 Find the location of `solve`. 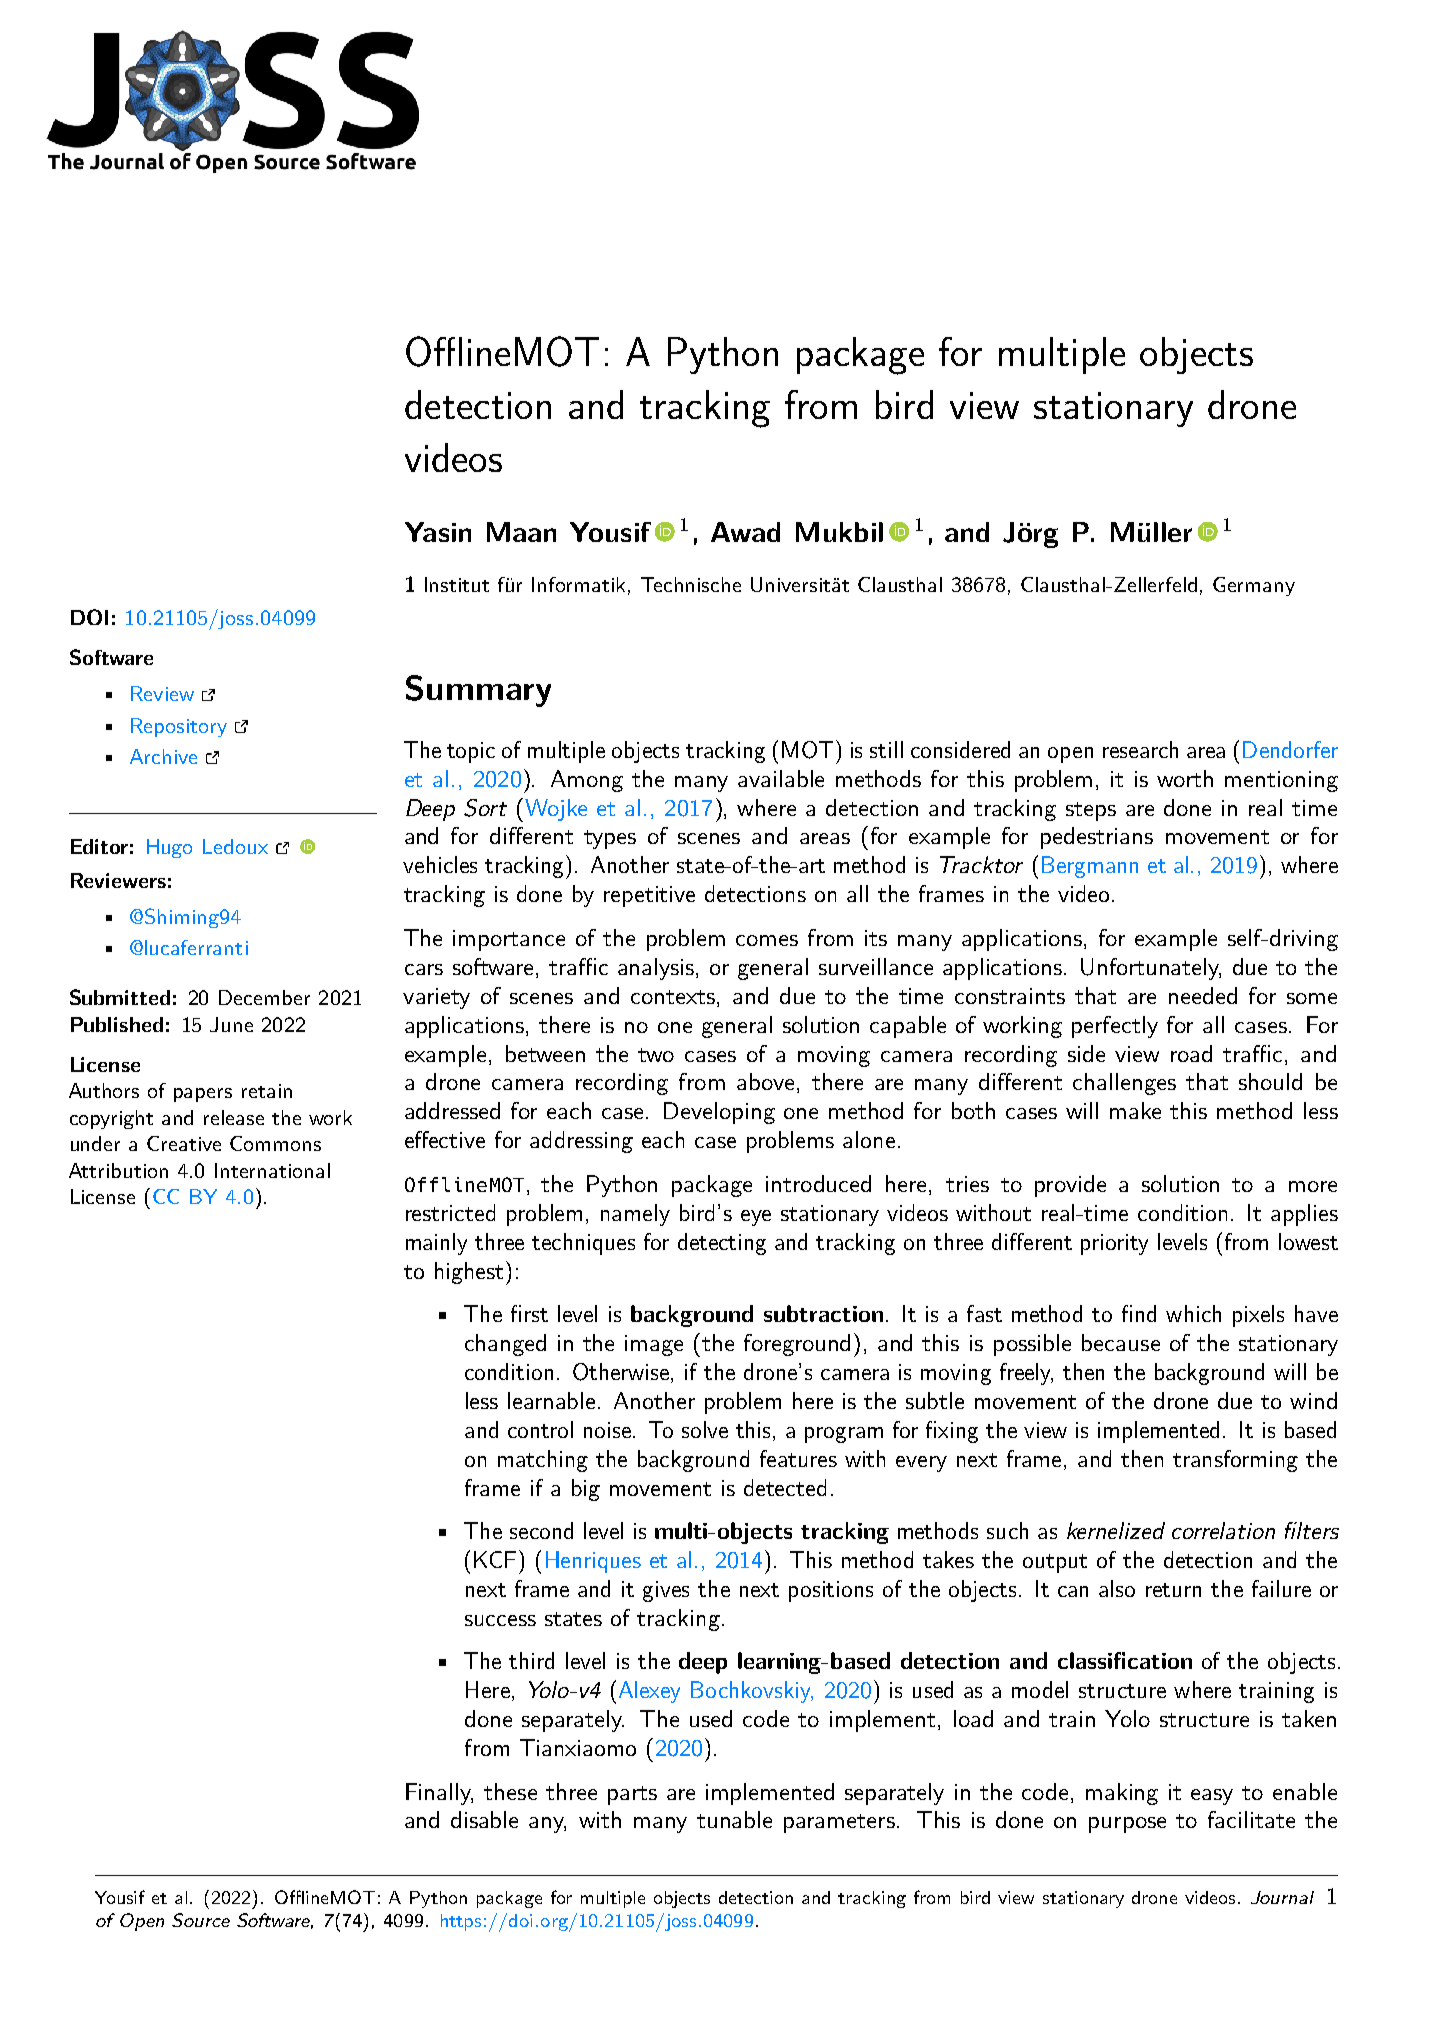

solve is located at coordinates (705, 1429).
